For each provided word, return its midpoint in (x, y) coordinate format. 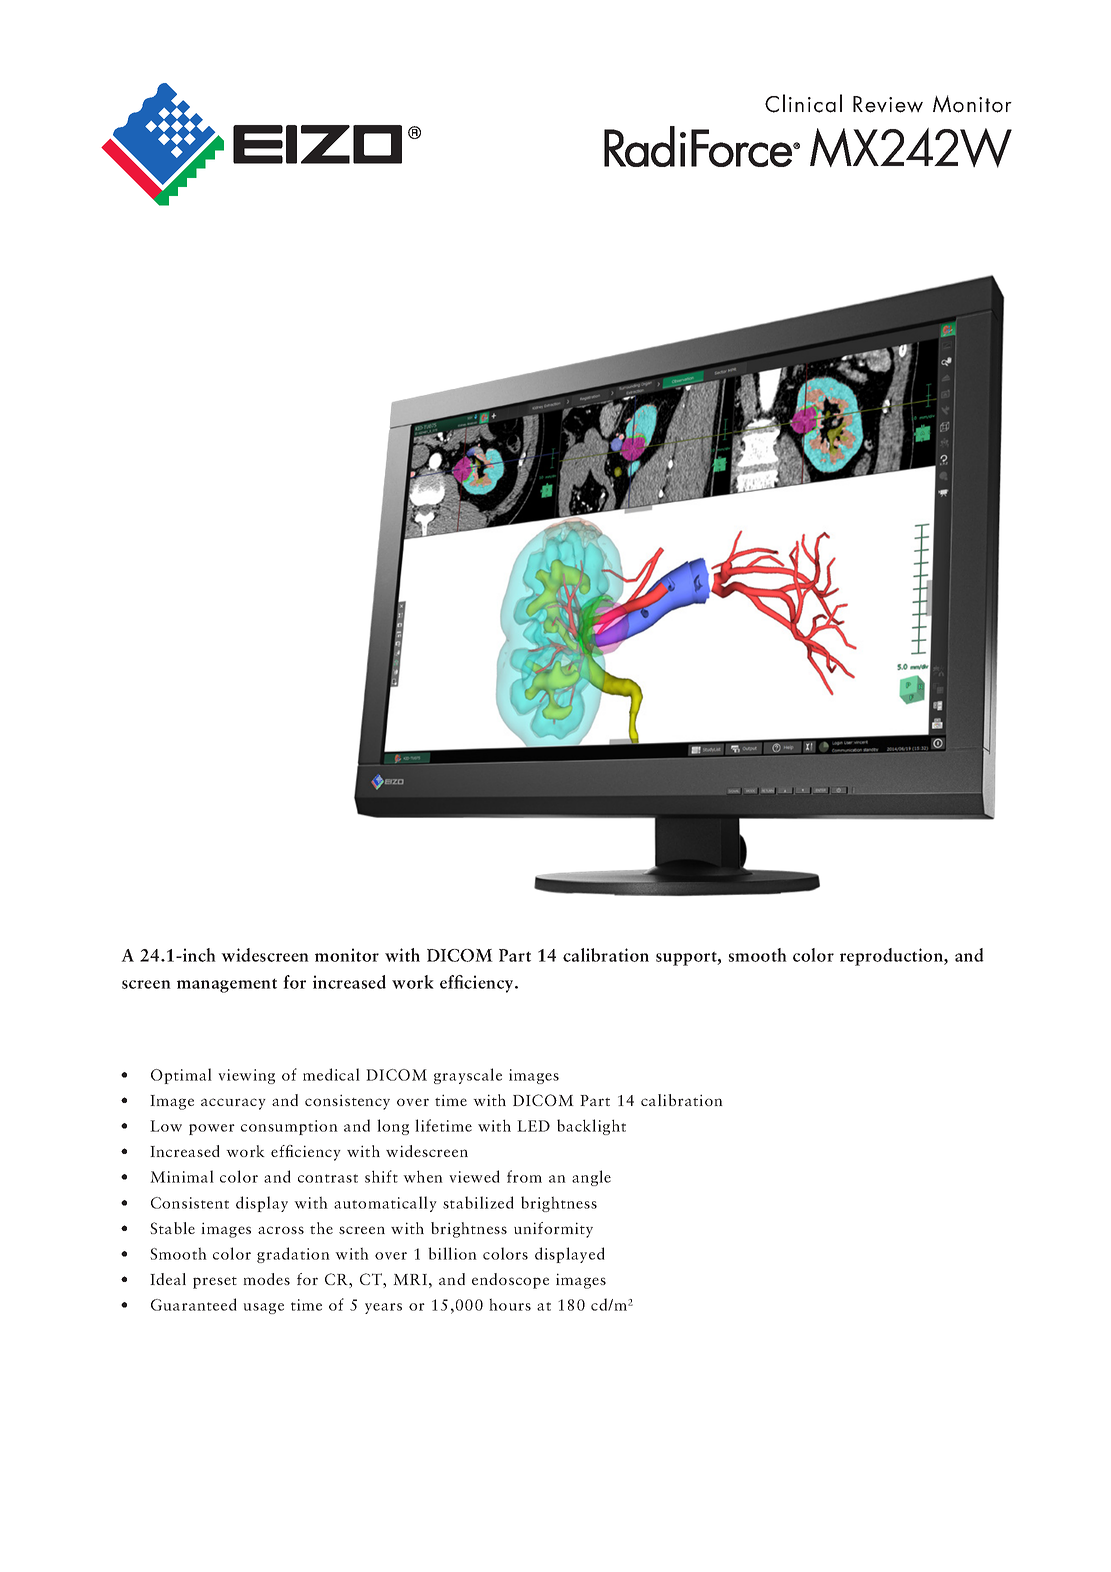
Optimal (181, 1076)
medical (331, 1074)
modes (266, 1279)
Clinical (803, 103)
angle (591, 1178)
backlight (591, 1127)
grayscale (468, 1076)
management (227, 985)
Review (888, 104)
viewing (246, 1076)
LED (533, 1126)
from (524, 1176)
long (393, 1127)
